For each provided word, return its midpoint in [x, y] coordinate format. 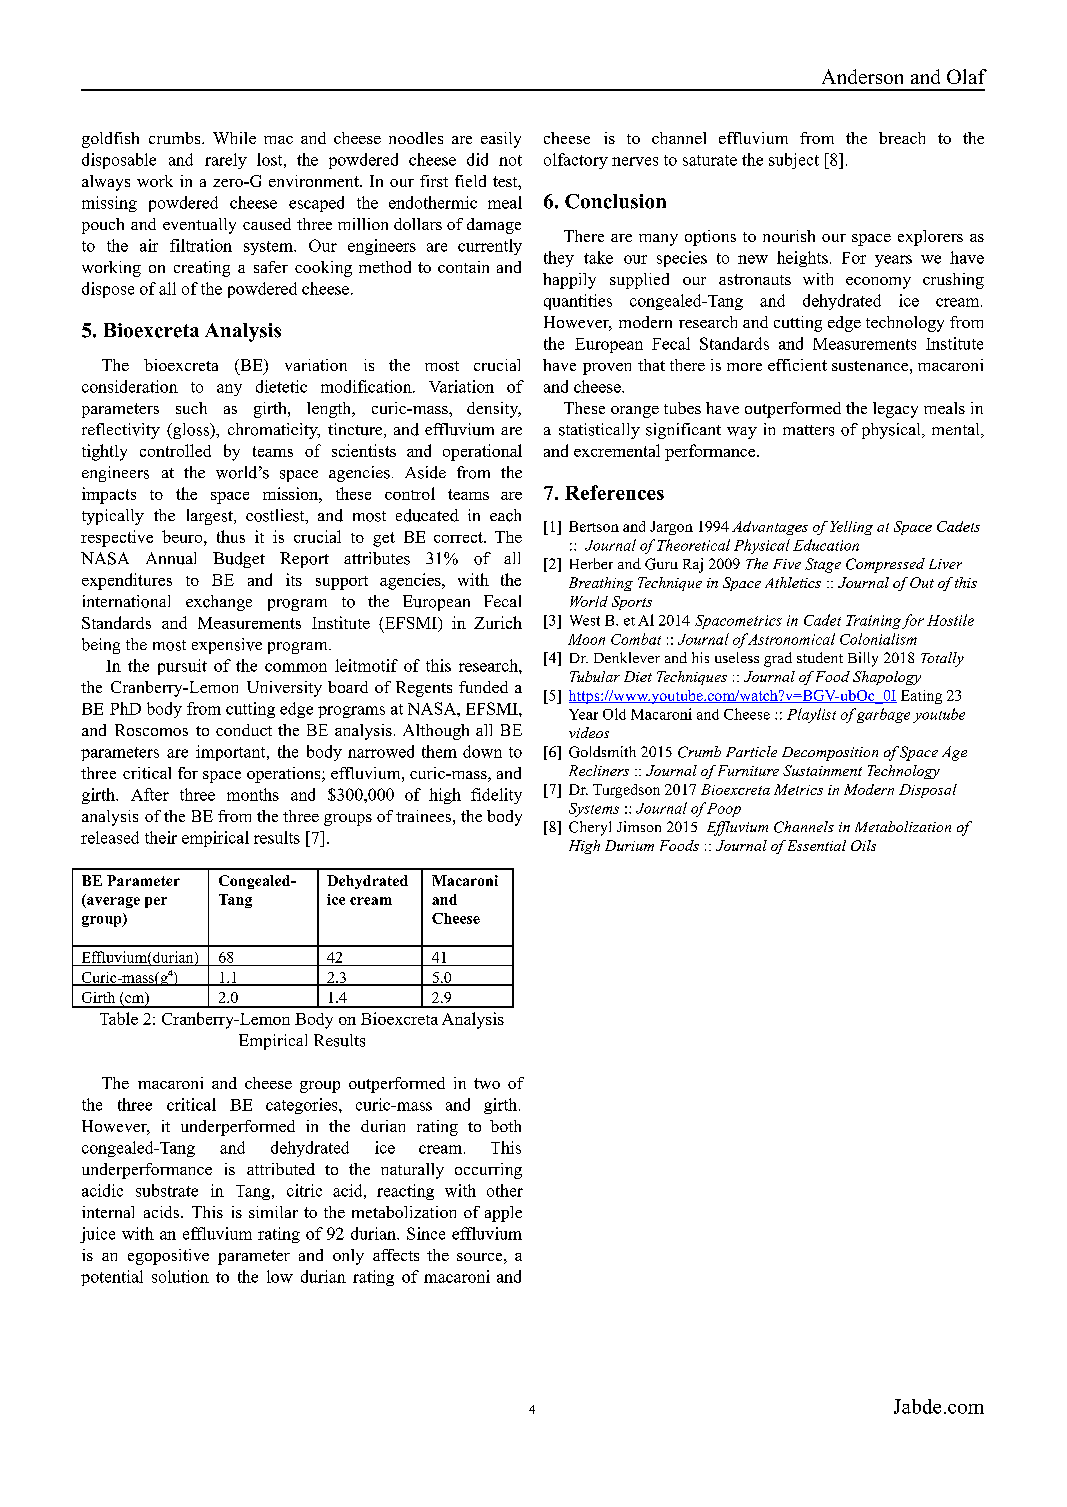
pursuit [182, 667]
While [234, 138]
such [191, 408]
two [487, 1083]
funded [483, 687]
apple [503, 1214]
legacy [895, 410]
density [494, 410]
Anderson [862, 76]
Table [119, 1018]
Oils [863, 845]
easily [501, 140]
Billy [863, 659]
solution [180, 1276]
